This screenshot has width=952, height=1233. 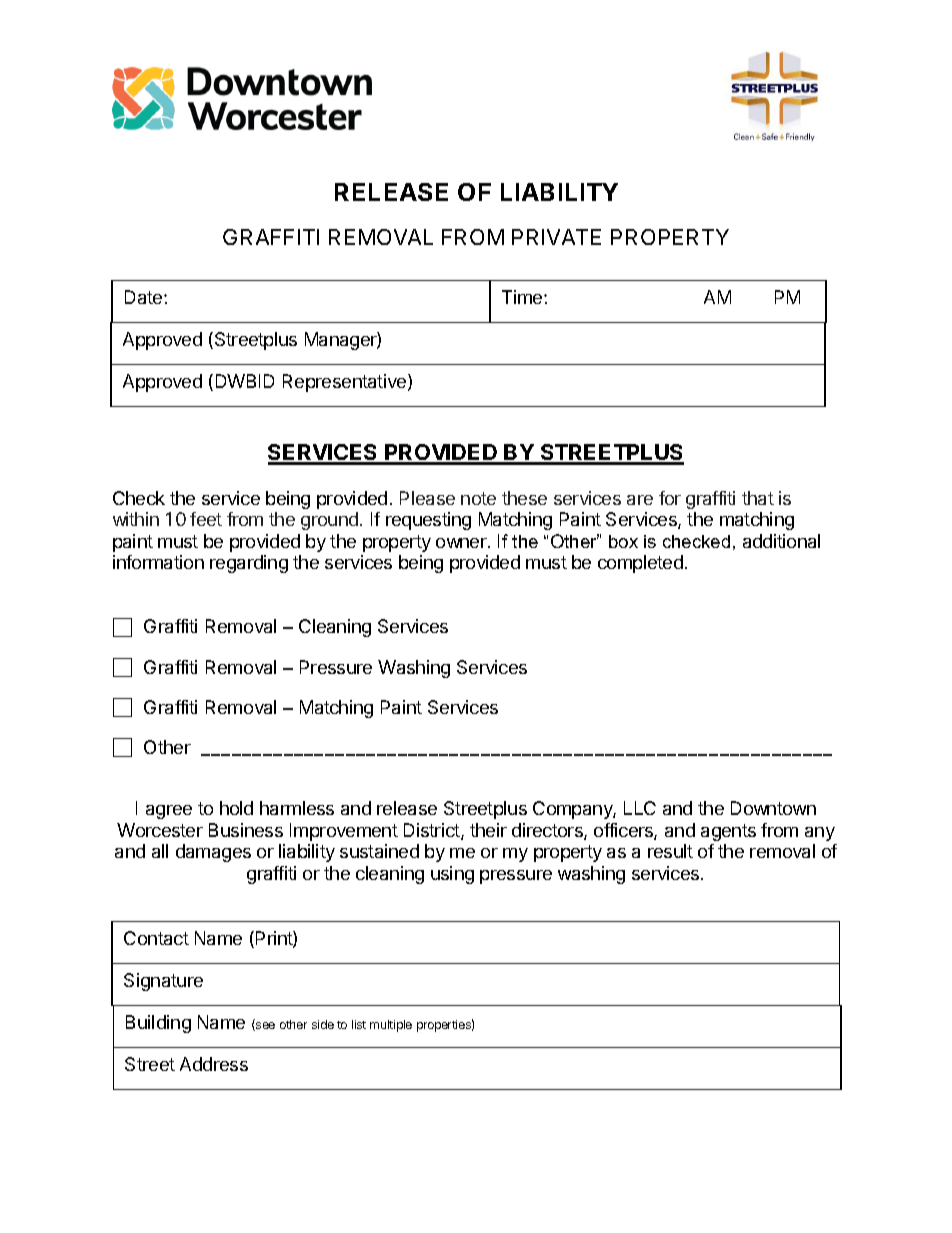 What do you see at coordinates (462, 543) in the screenshot?
I see `owner` at bounding box center [462, 543].
